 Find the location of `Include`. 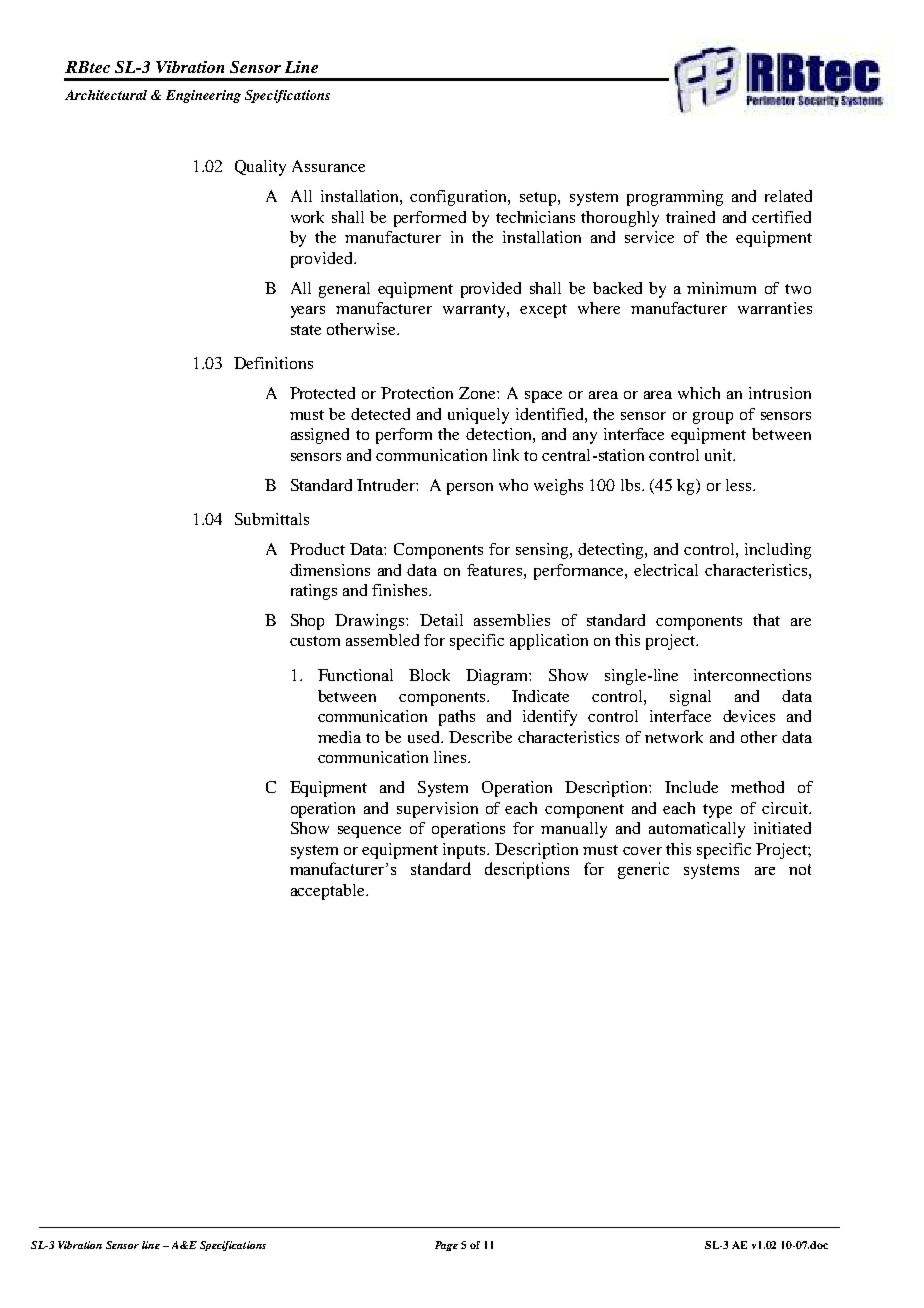

Include is located at coordinates (691, 787).
